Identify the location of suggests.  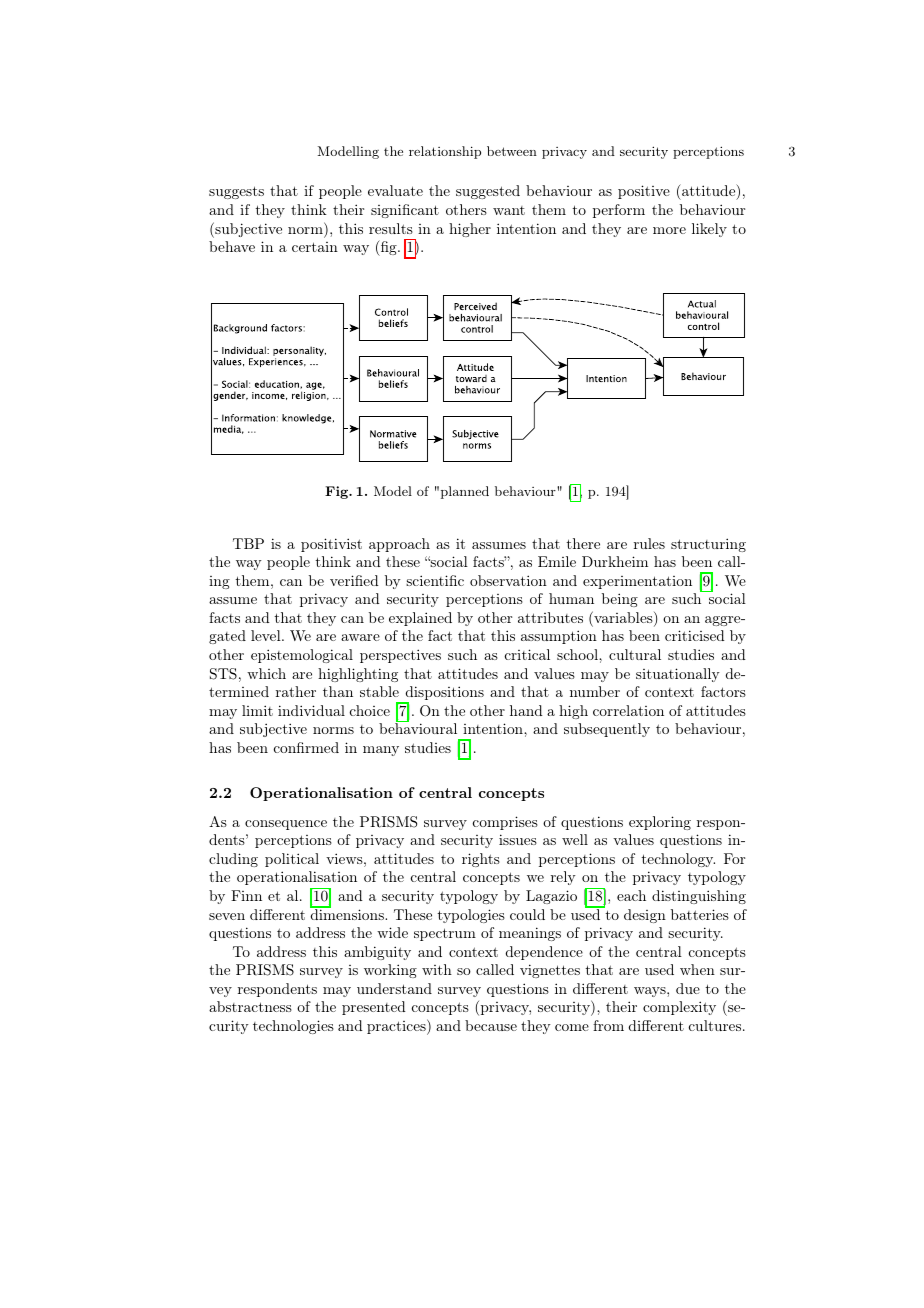
(236, 192).
